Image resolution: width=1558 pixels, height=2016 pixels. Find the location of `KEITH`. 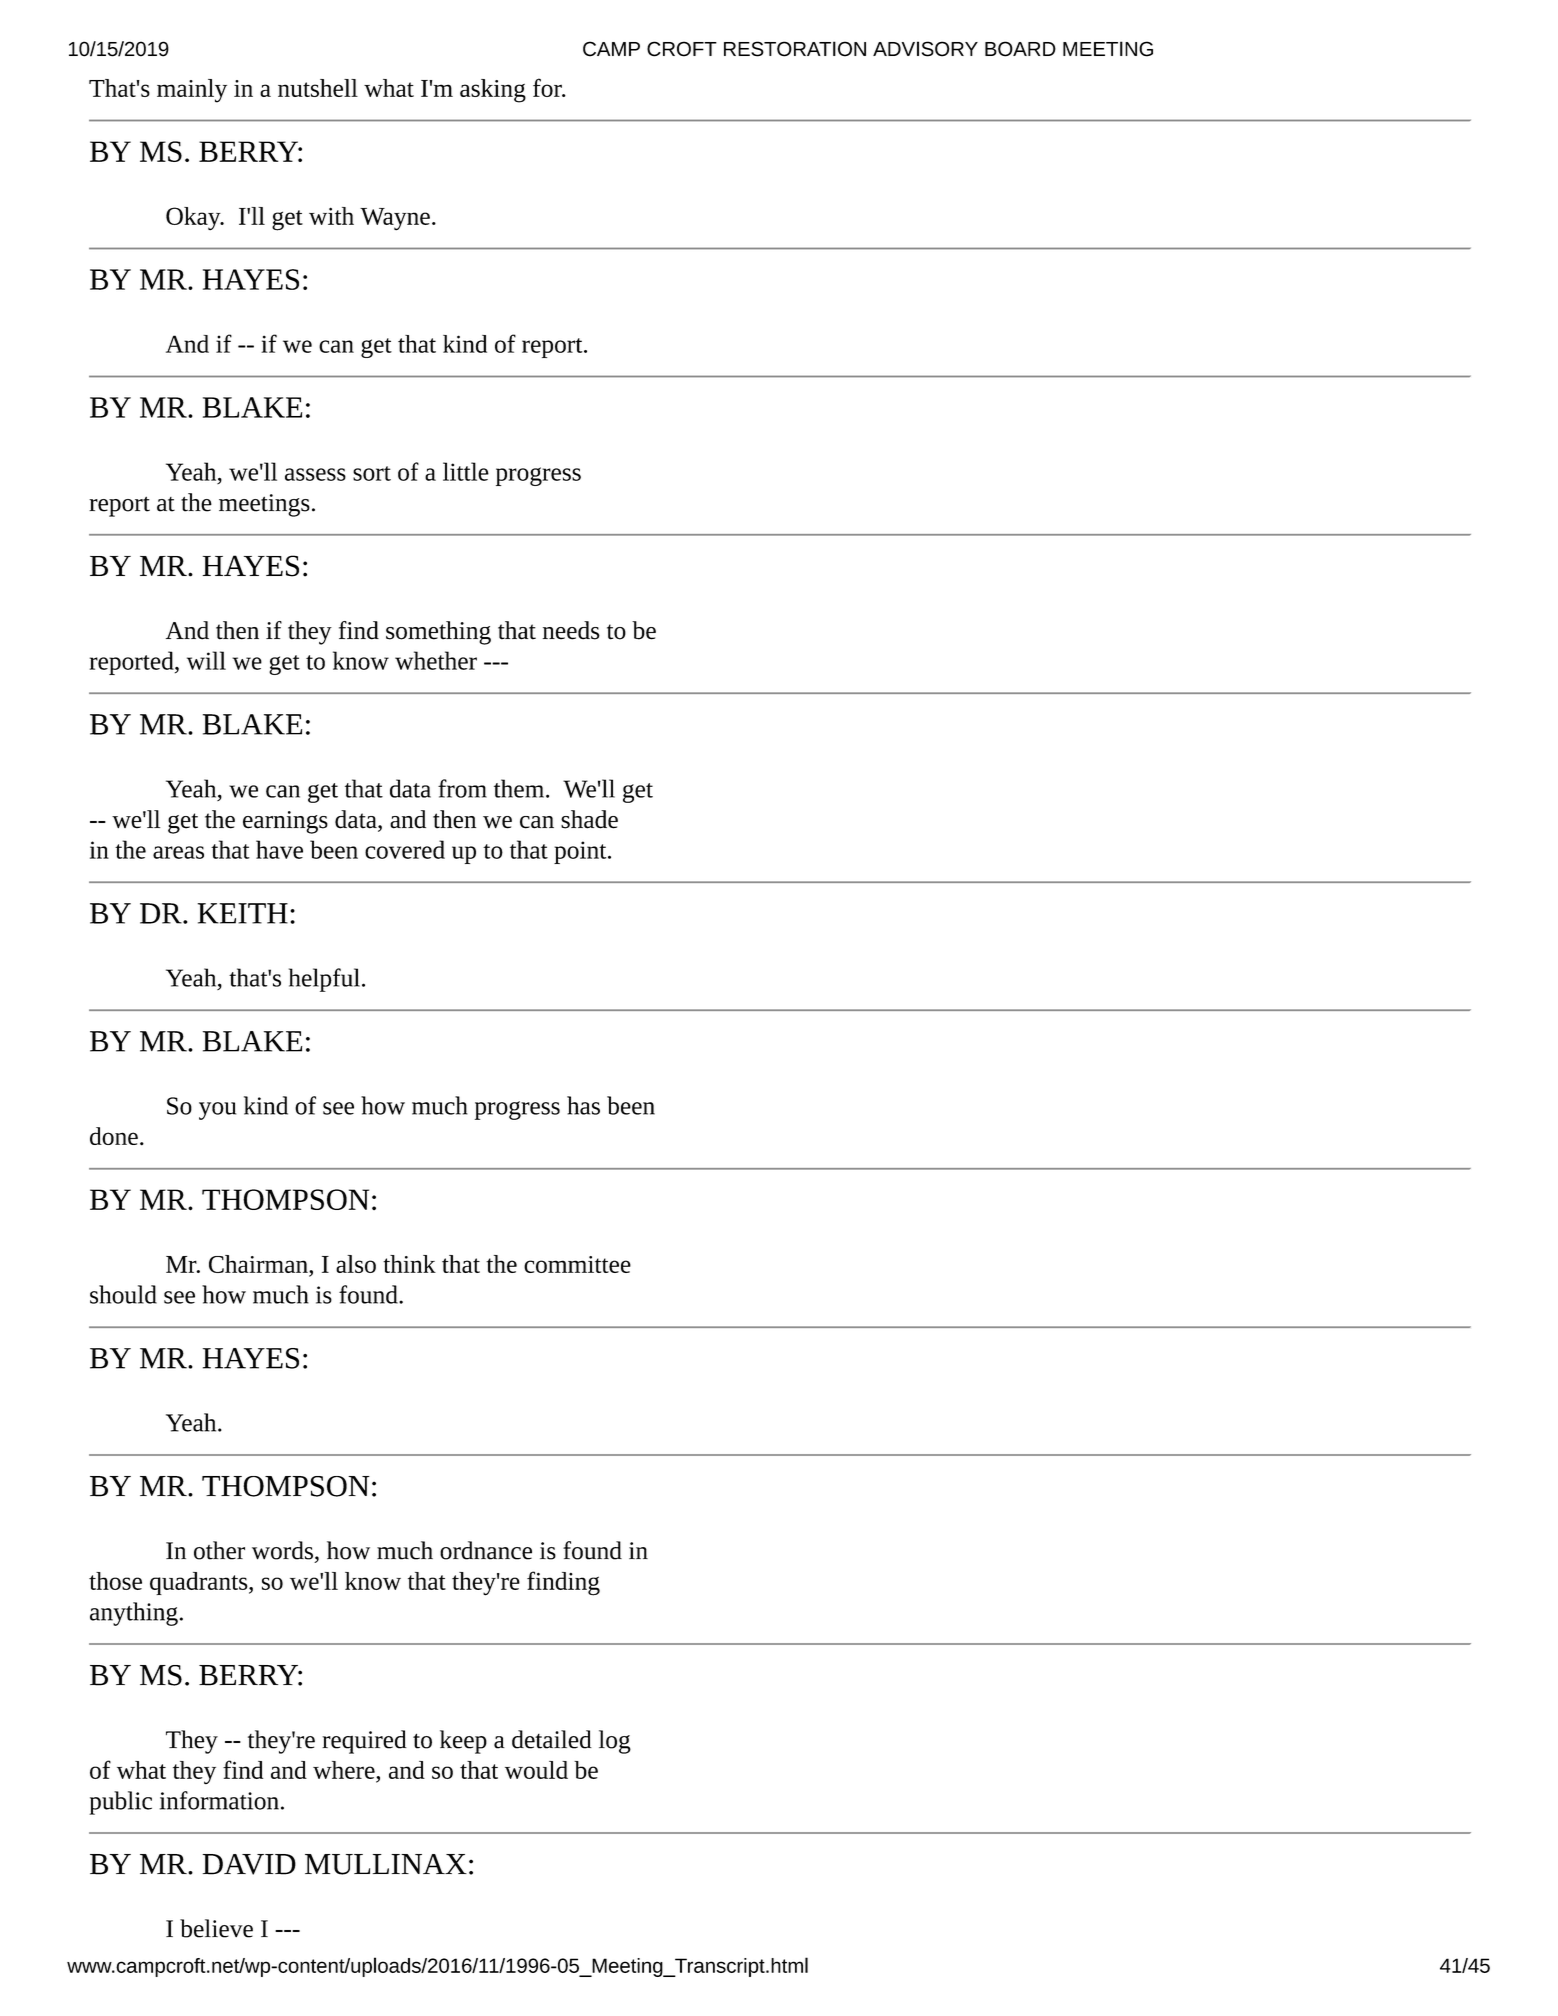

KEITH is located at coordinates (242, 913).
